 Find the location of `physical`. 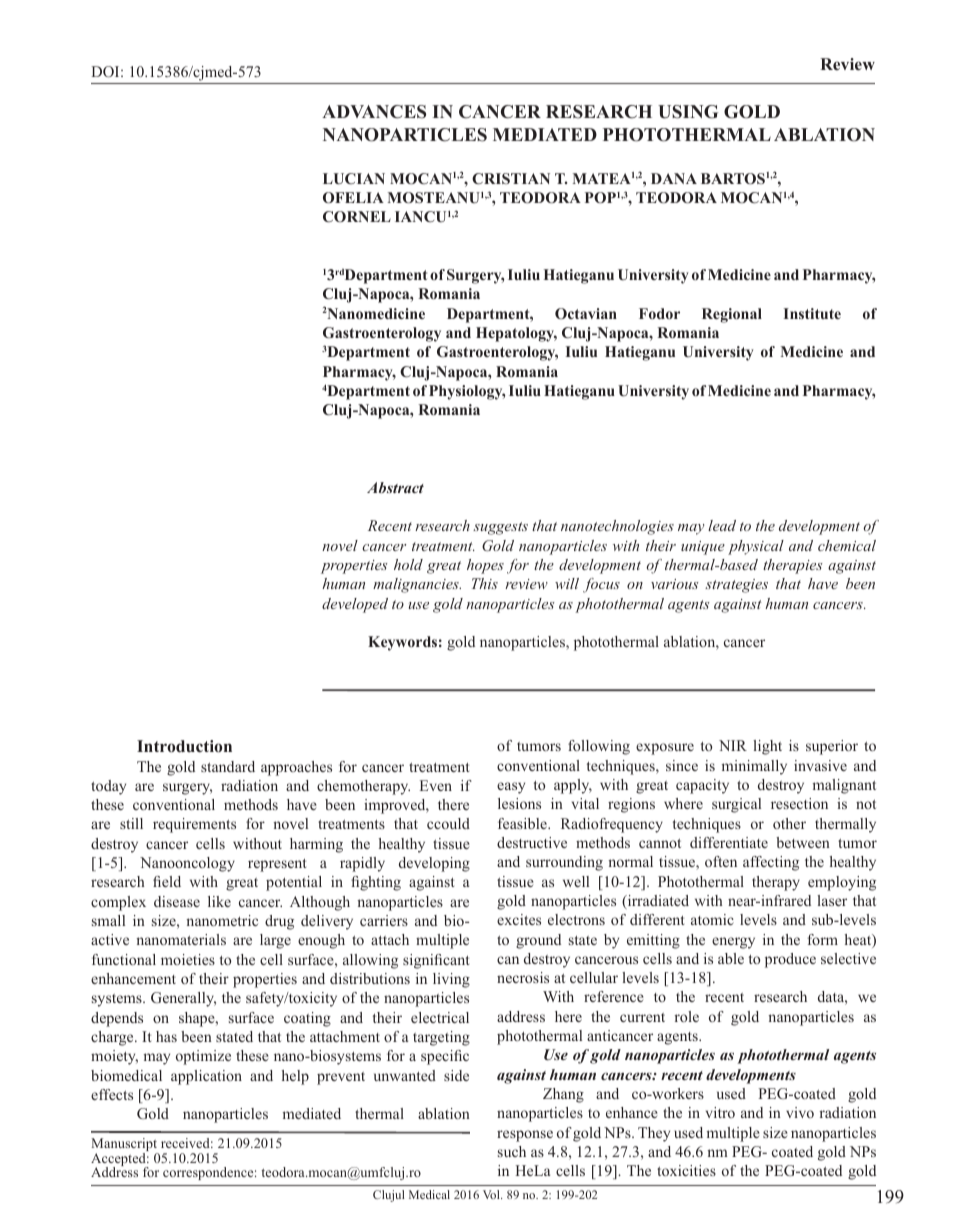

physical is located at coordinates (756, 547).
